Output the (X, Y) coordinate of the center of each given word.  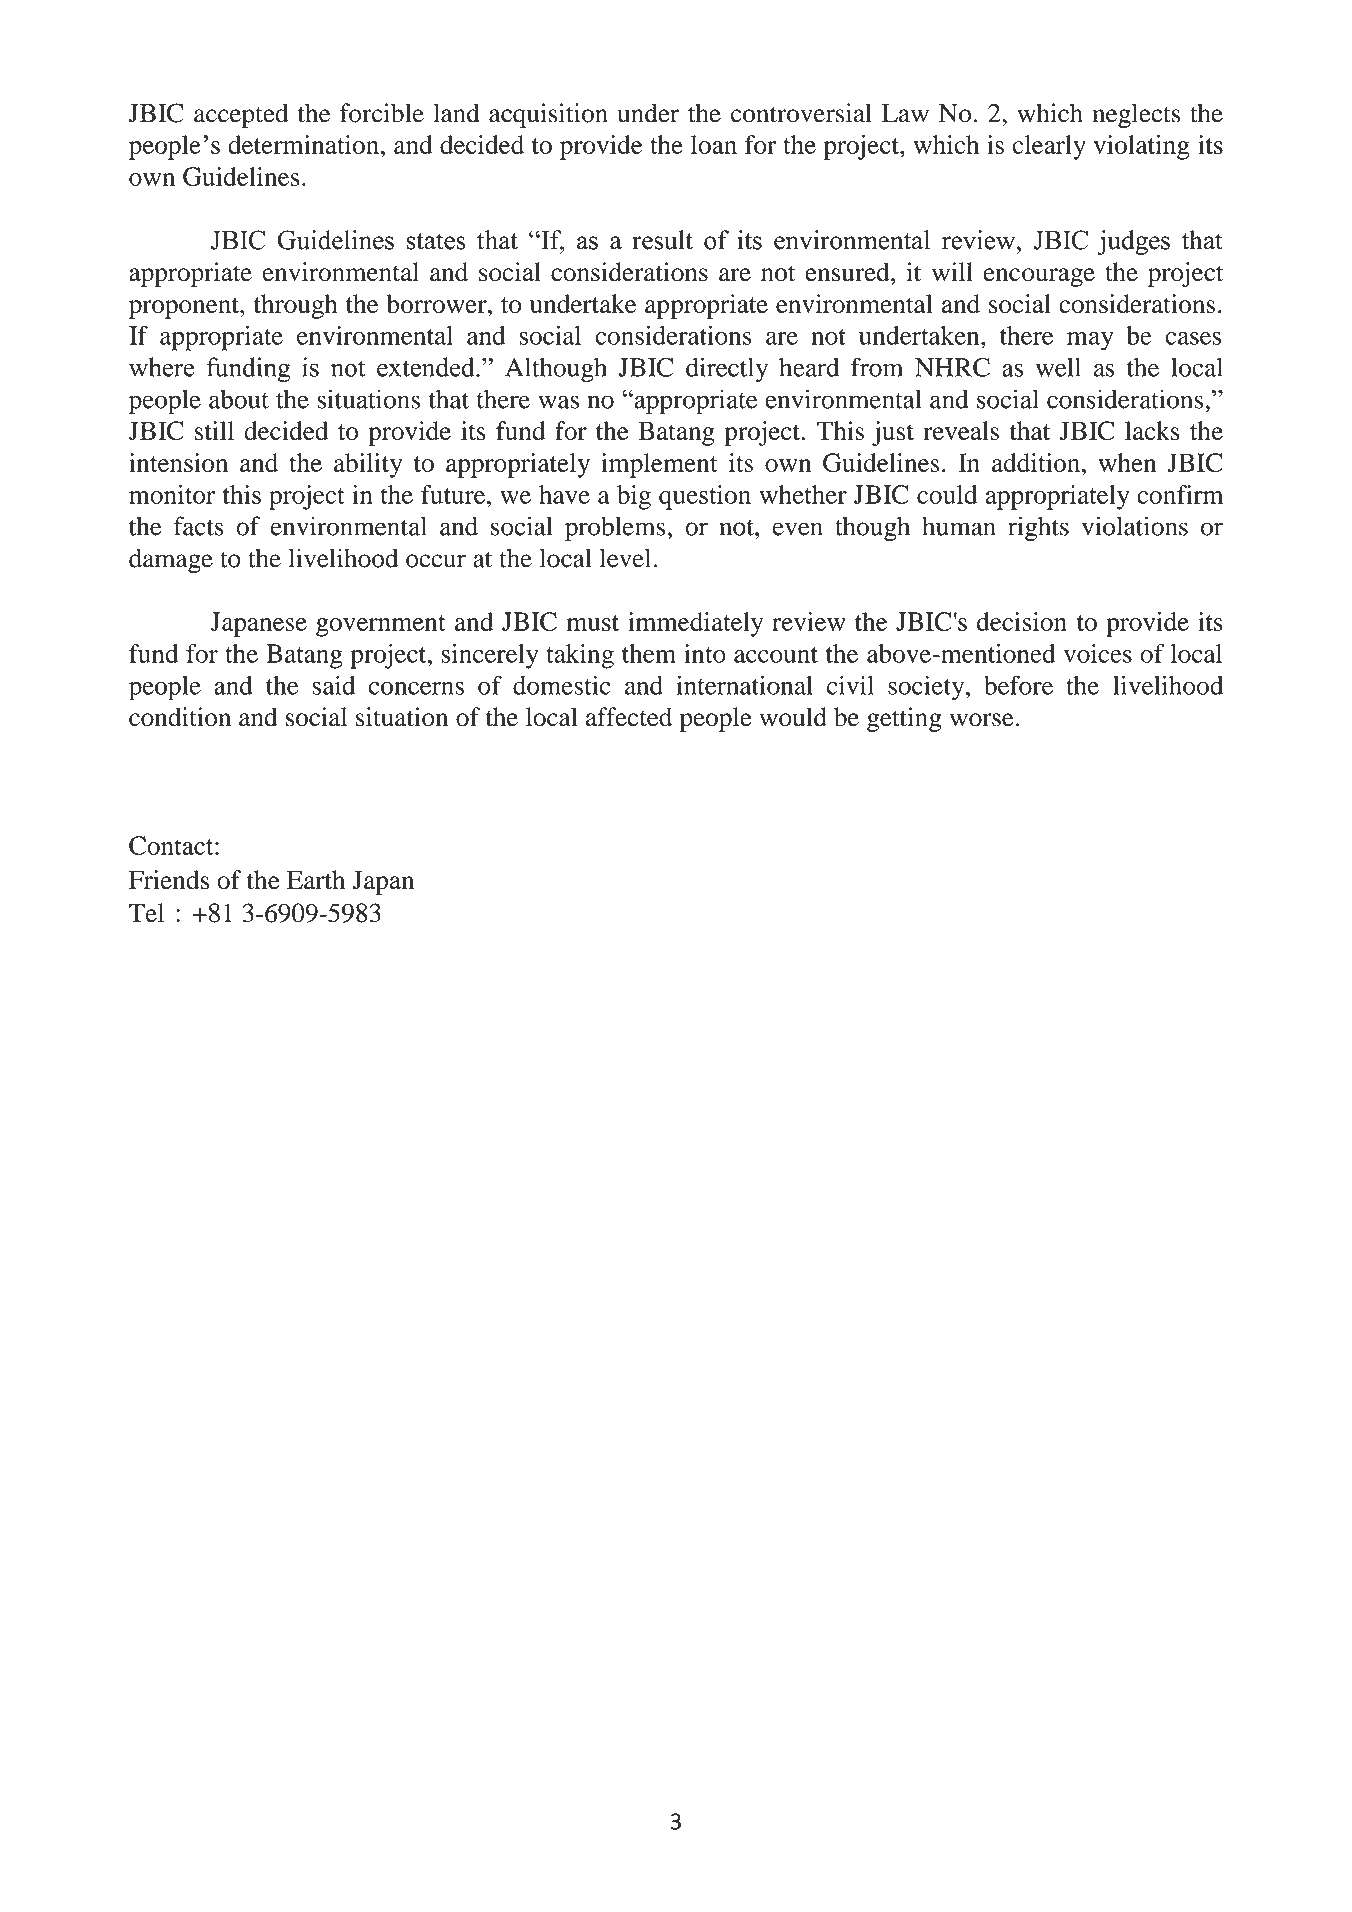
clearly (1049, 147)
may (1090, 341)
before (1018, 685)
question (705, 497)
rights (1038, 528)
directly (727, 370)
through (296, 306)
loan (714, 144)
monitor (172, 494)
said (334, 685)
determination (303, 144)
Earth (316, 880)
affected (629, 717)
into (705, 653)
